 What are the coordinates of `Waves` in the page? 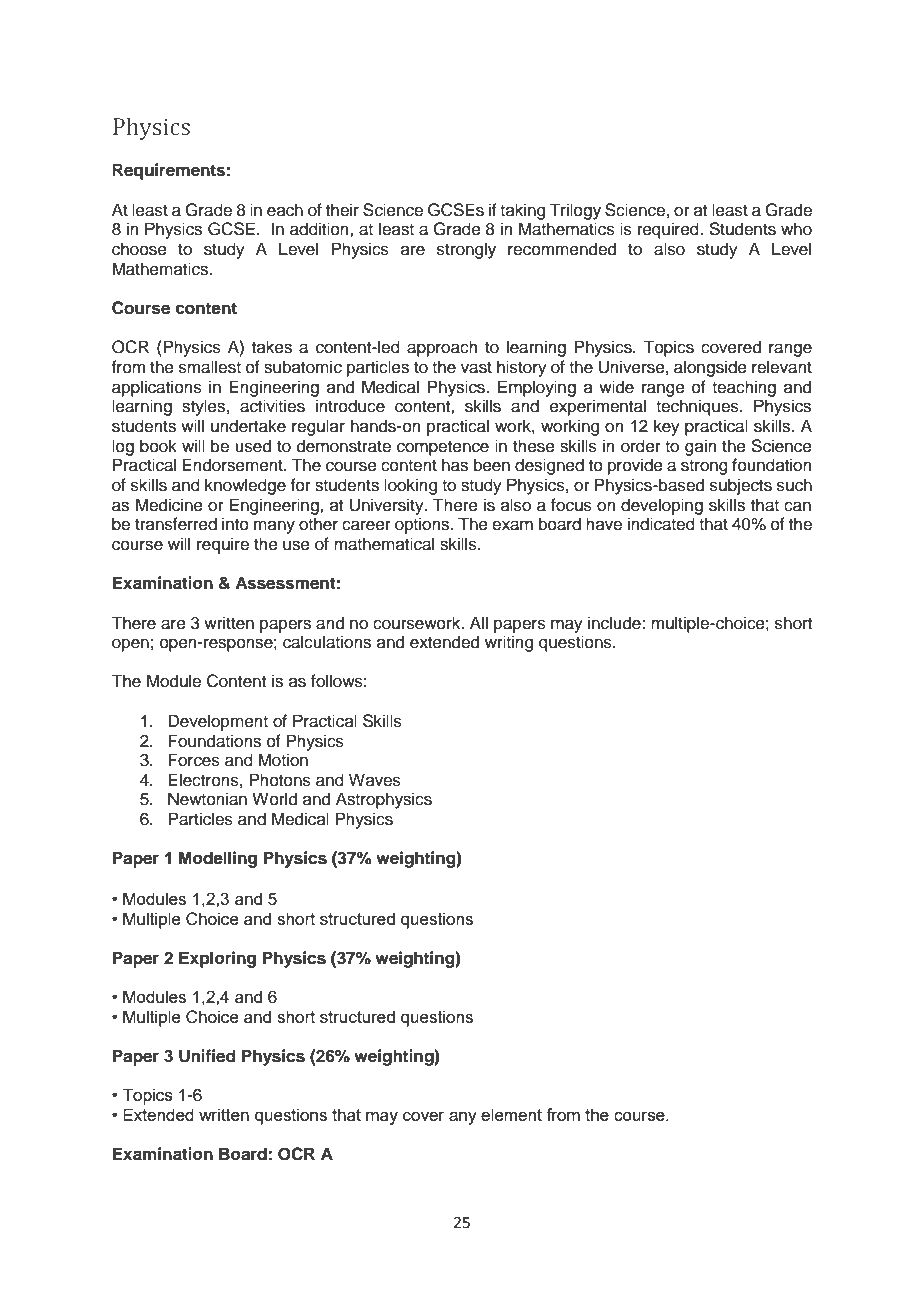 It's located at (375, 780).
